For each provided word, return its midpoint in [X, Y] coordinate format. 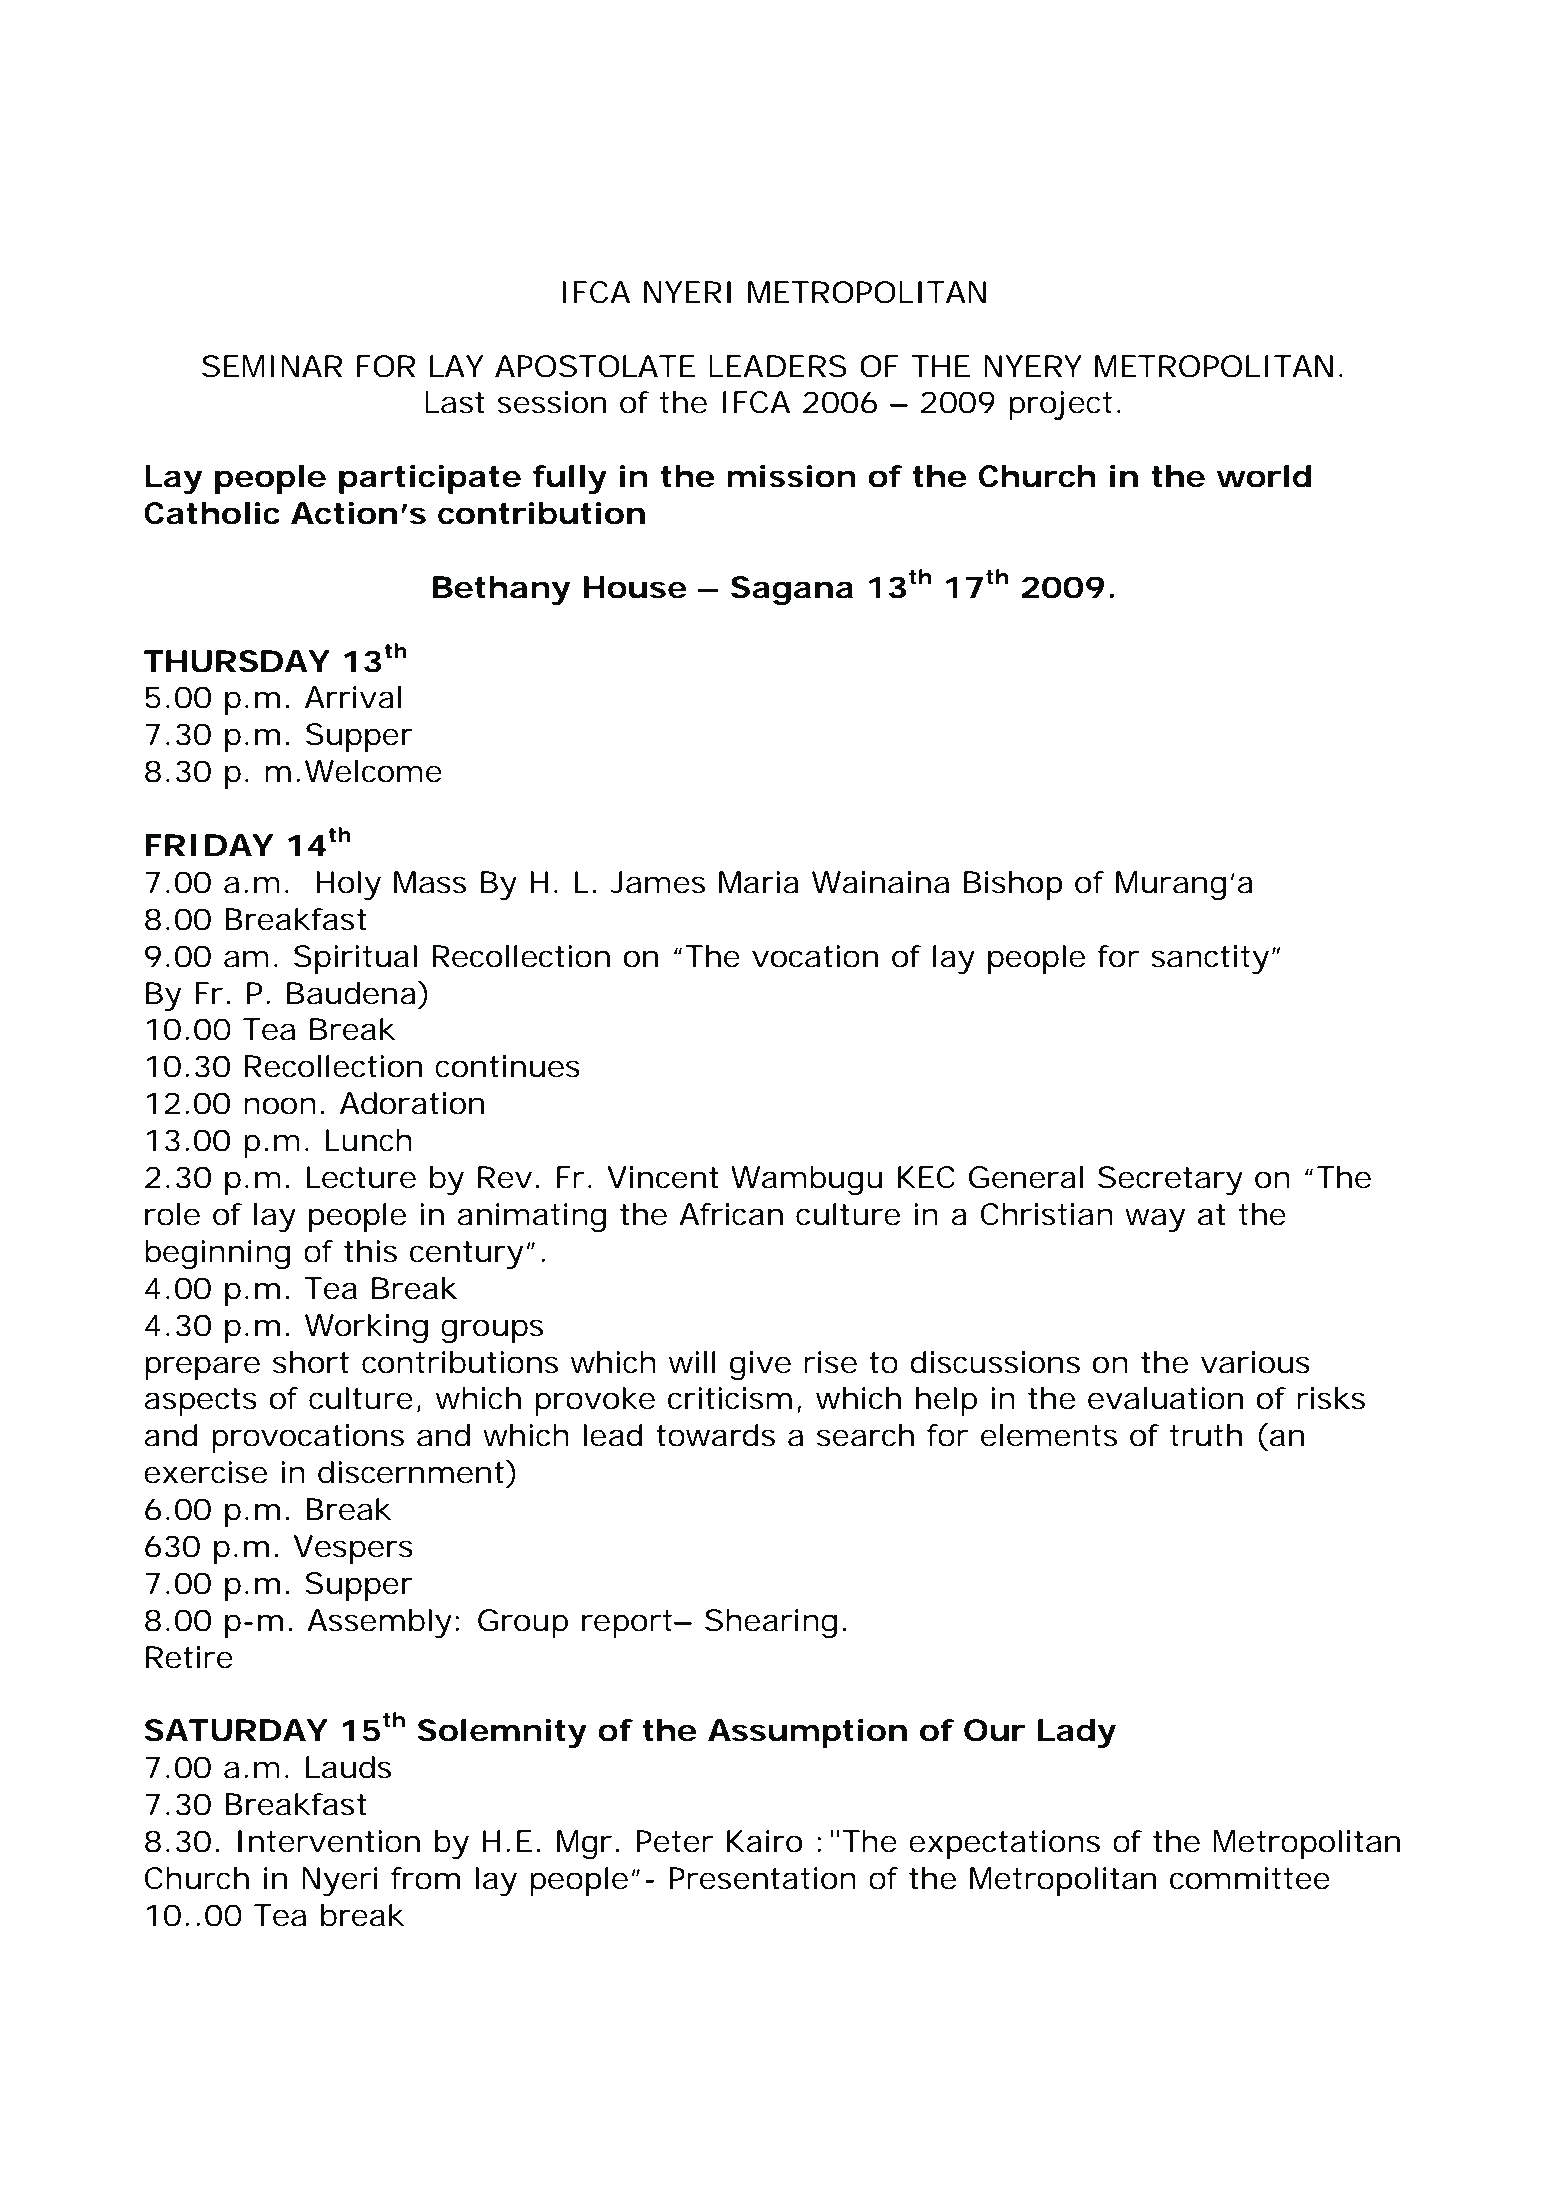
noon [280, 1106]
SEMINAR [272, 366]
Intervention [329, 1841]
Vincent [663, 1177]
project [1060, 405]
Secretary [1170, 1180]
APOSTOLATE [595, 366]
